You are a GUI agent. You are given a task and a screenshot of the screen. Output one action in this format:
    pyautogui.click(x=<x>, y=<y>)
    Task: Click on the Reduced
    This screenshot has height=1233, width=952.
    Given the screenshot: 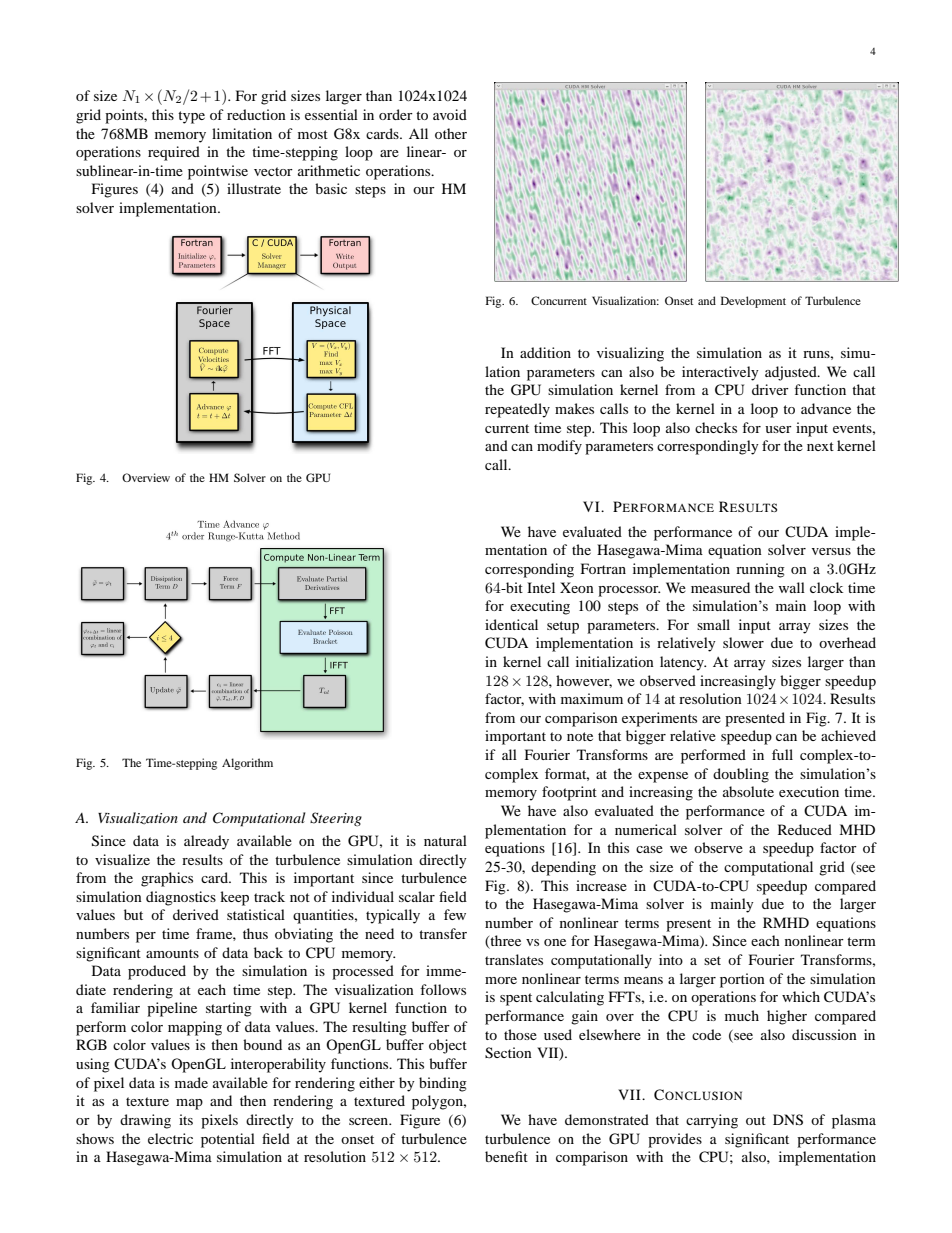 What is the action you would take?
    pyautogui.click(x=805, y=829)
